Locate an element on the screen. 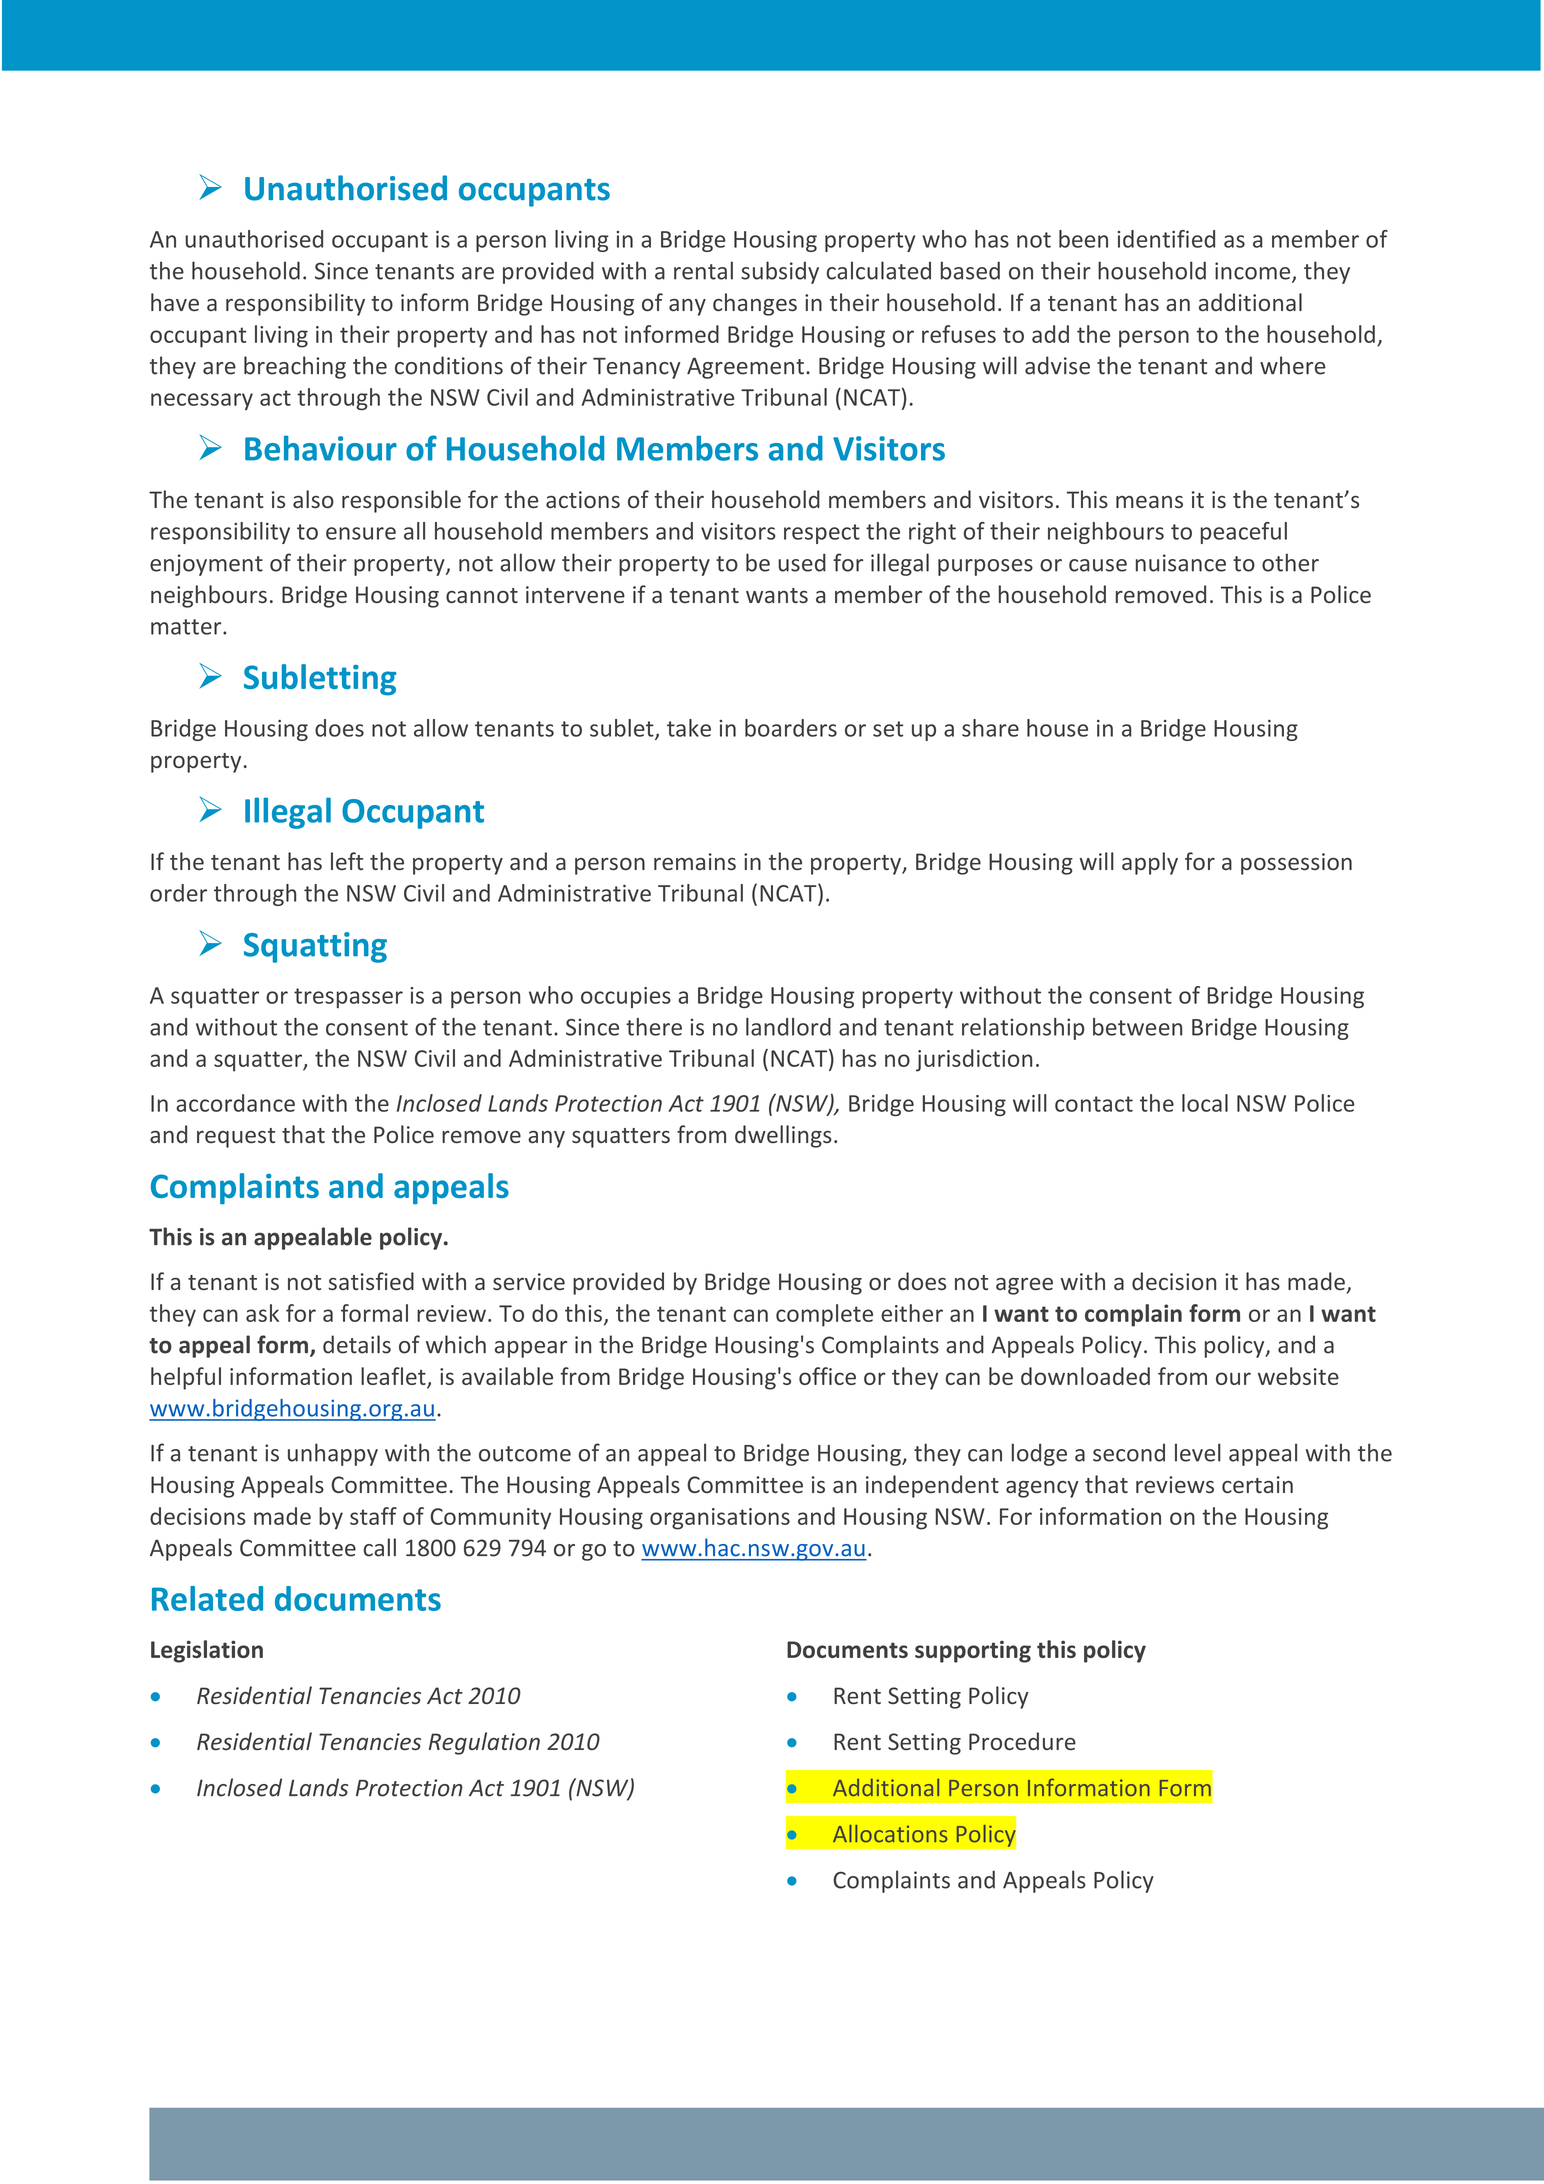 This screenshot has width=1544, height=2184. changes is located at coordinates (755, 304).
